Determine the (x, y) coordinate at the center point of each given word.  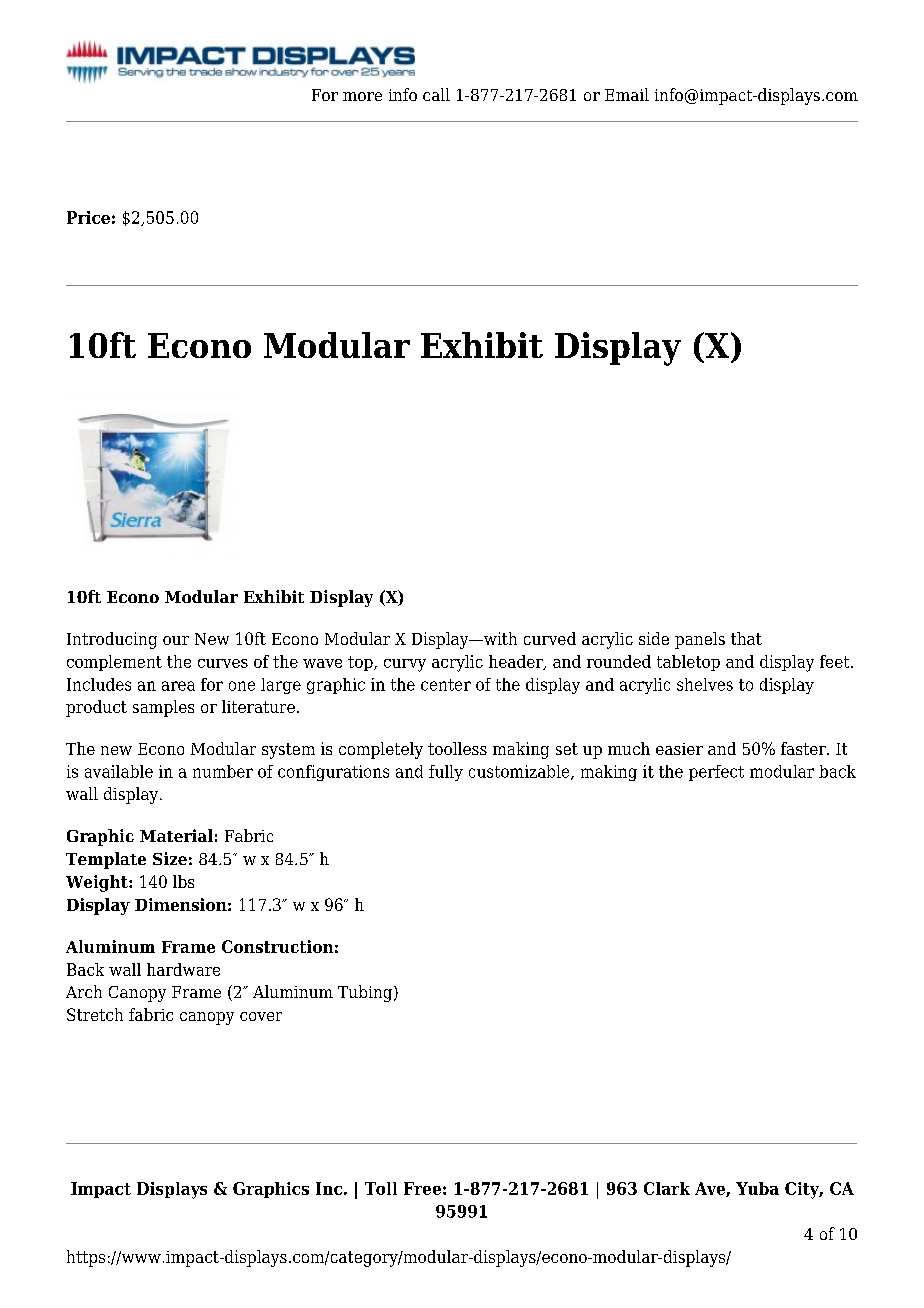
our (176, 640)
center (446, 685)
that (746, 638)
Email (627, 94)
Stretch (95, 1014)
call (436, 94)
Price (88, 217)
